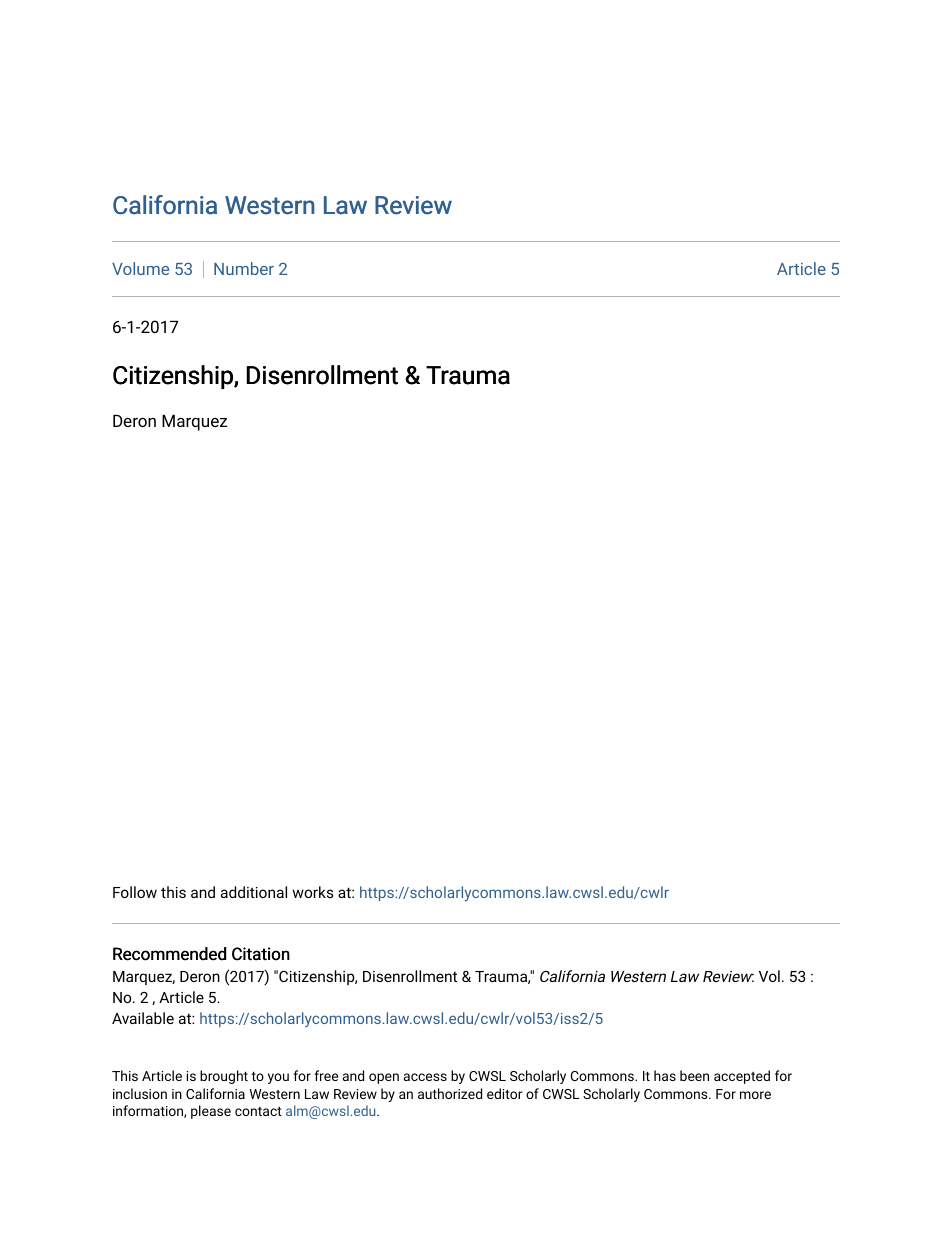 The width and height of the page is (952, 1233). What do you see at coordinates (254, 892) in the page?
I see `additional` at bounding box center [254, 892].
